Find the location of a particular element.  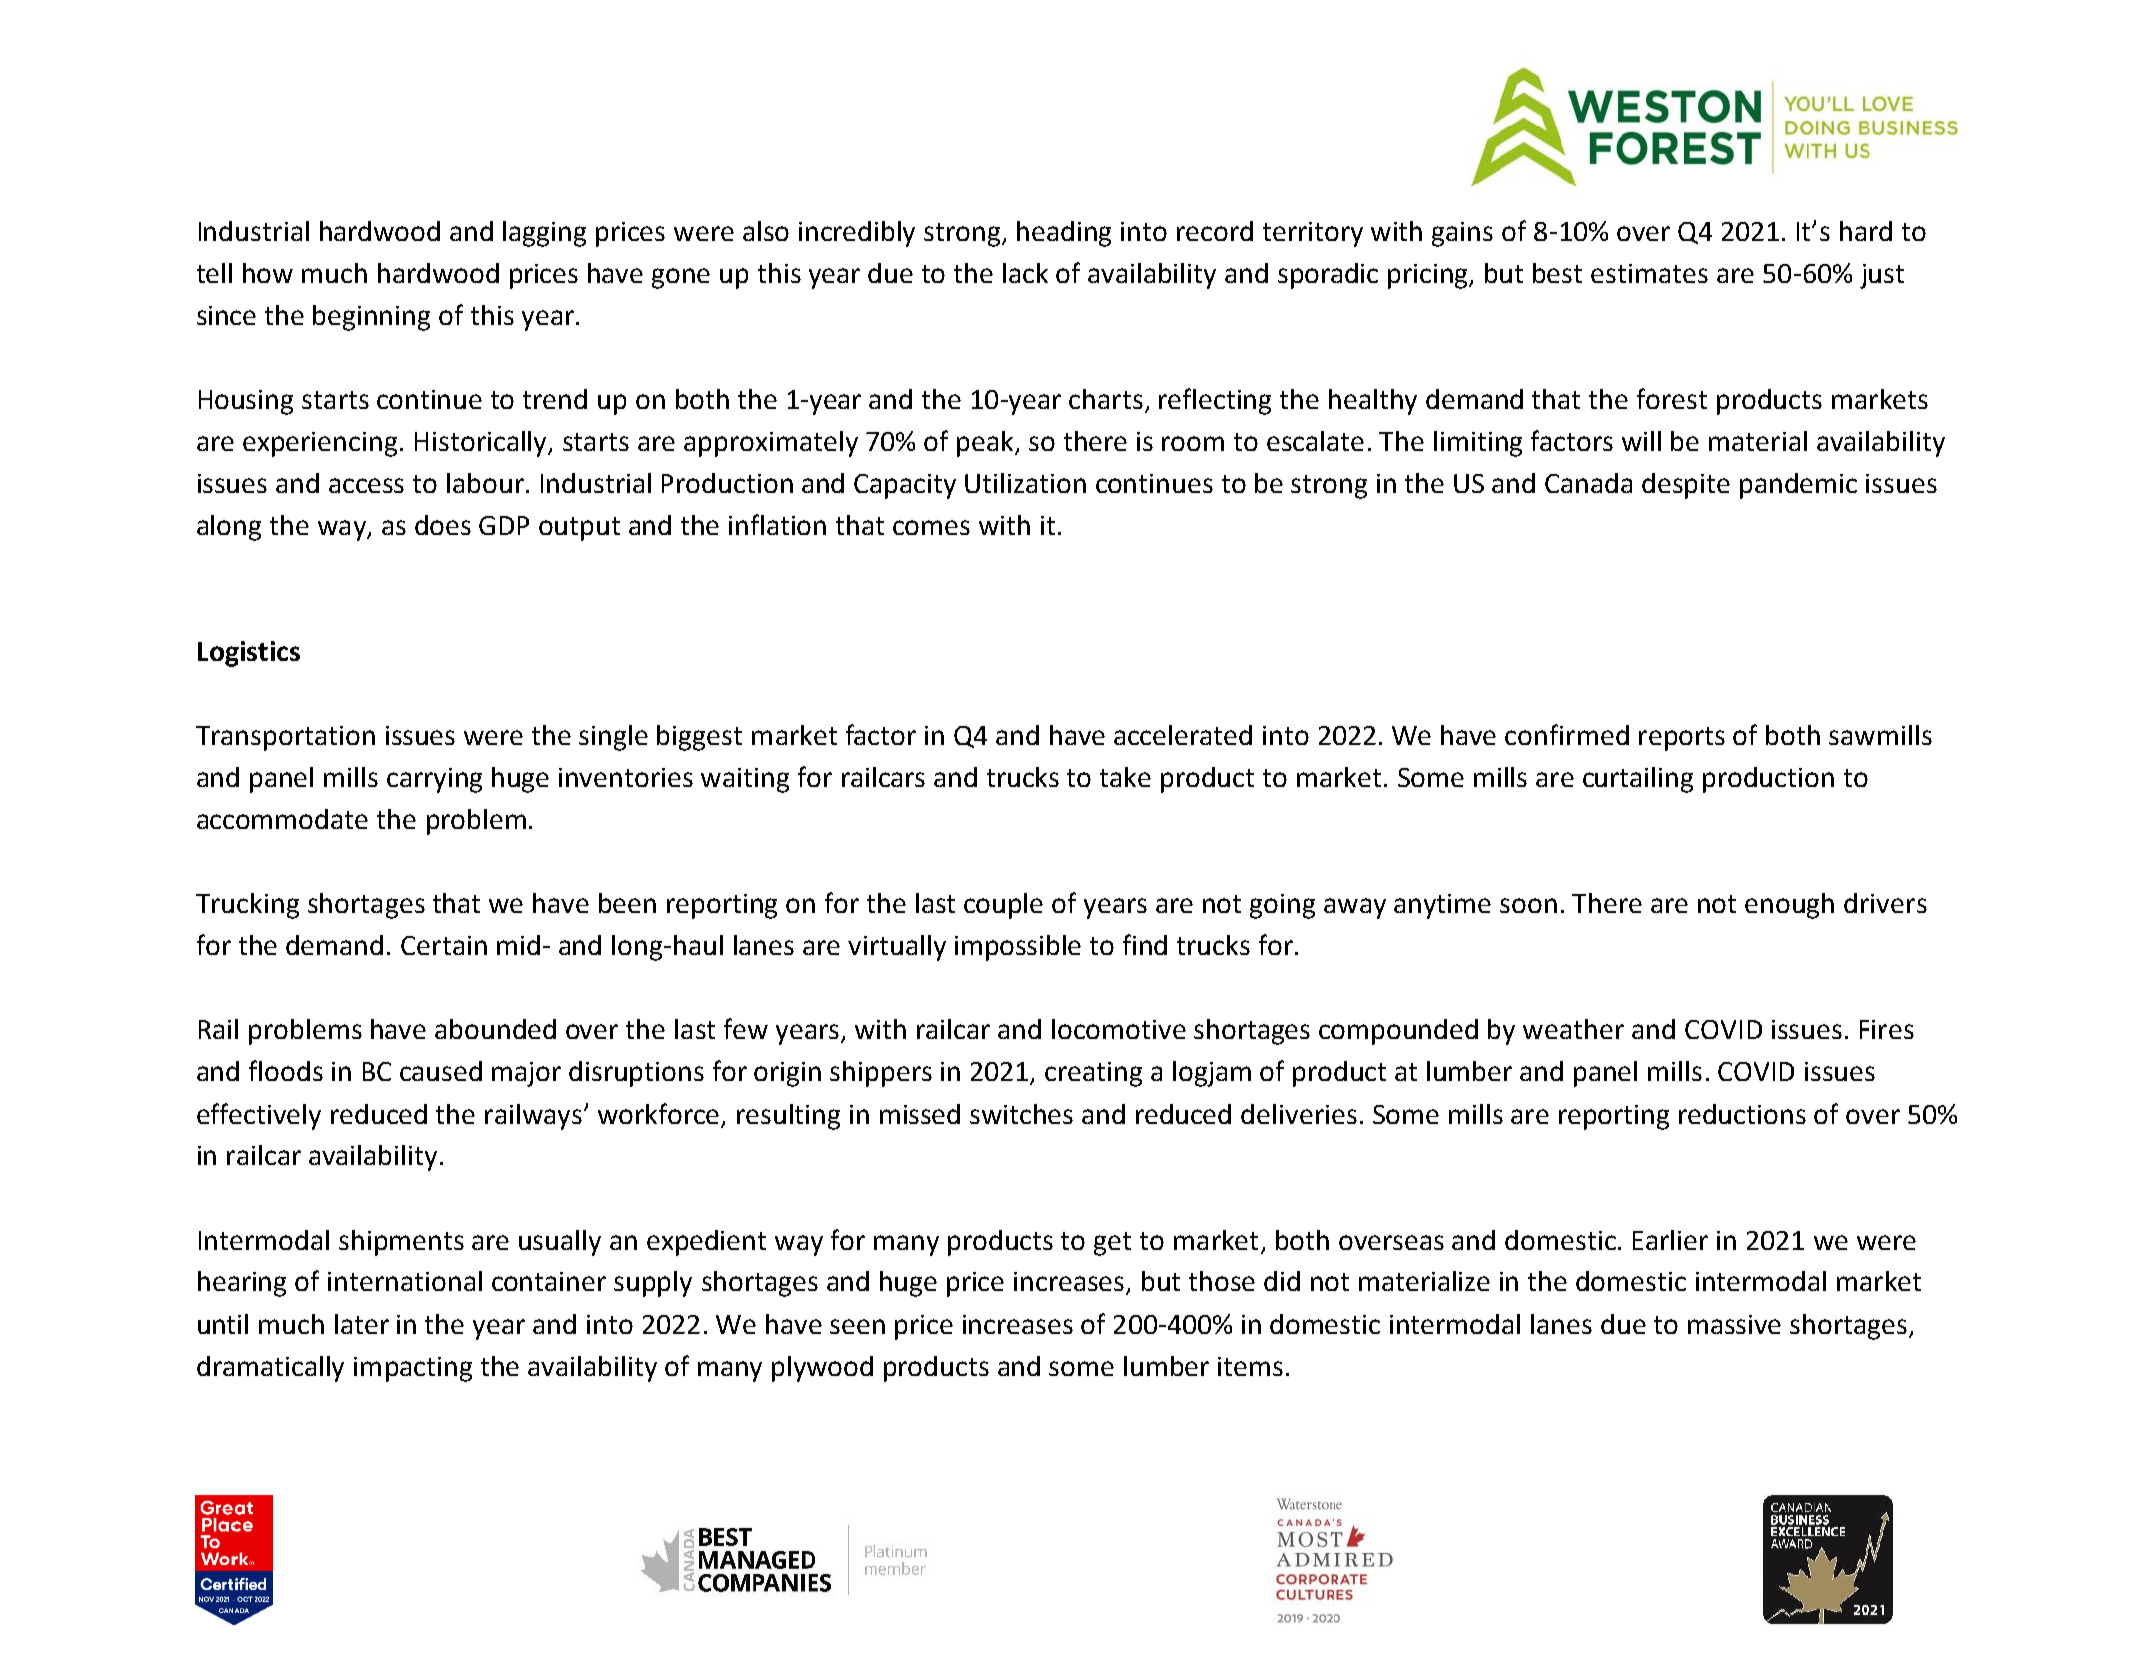

Logistics is located at coordinates (249, 654).
